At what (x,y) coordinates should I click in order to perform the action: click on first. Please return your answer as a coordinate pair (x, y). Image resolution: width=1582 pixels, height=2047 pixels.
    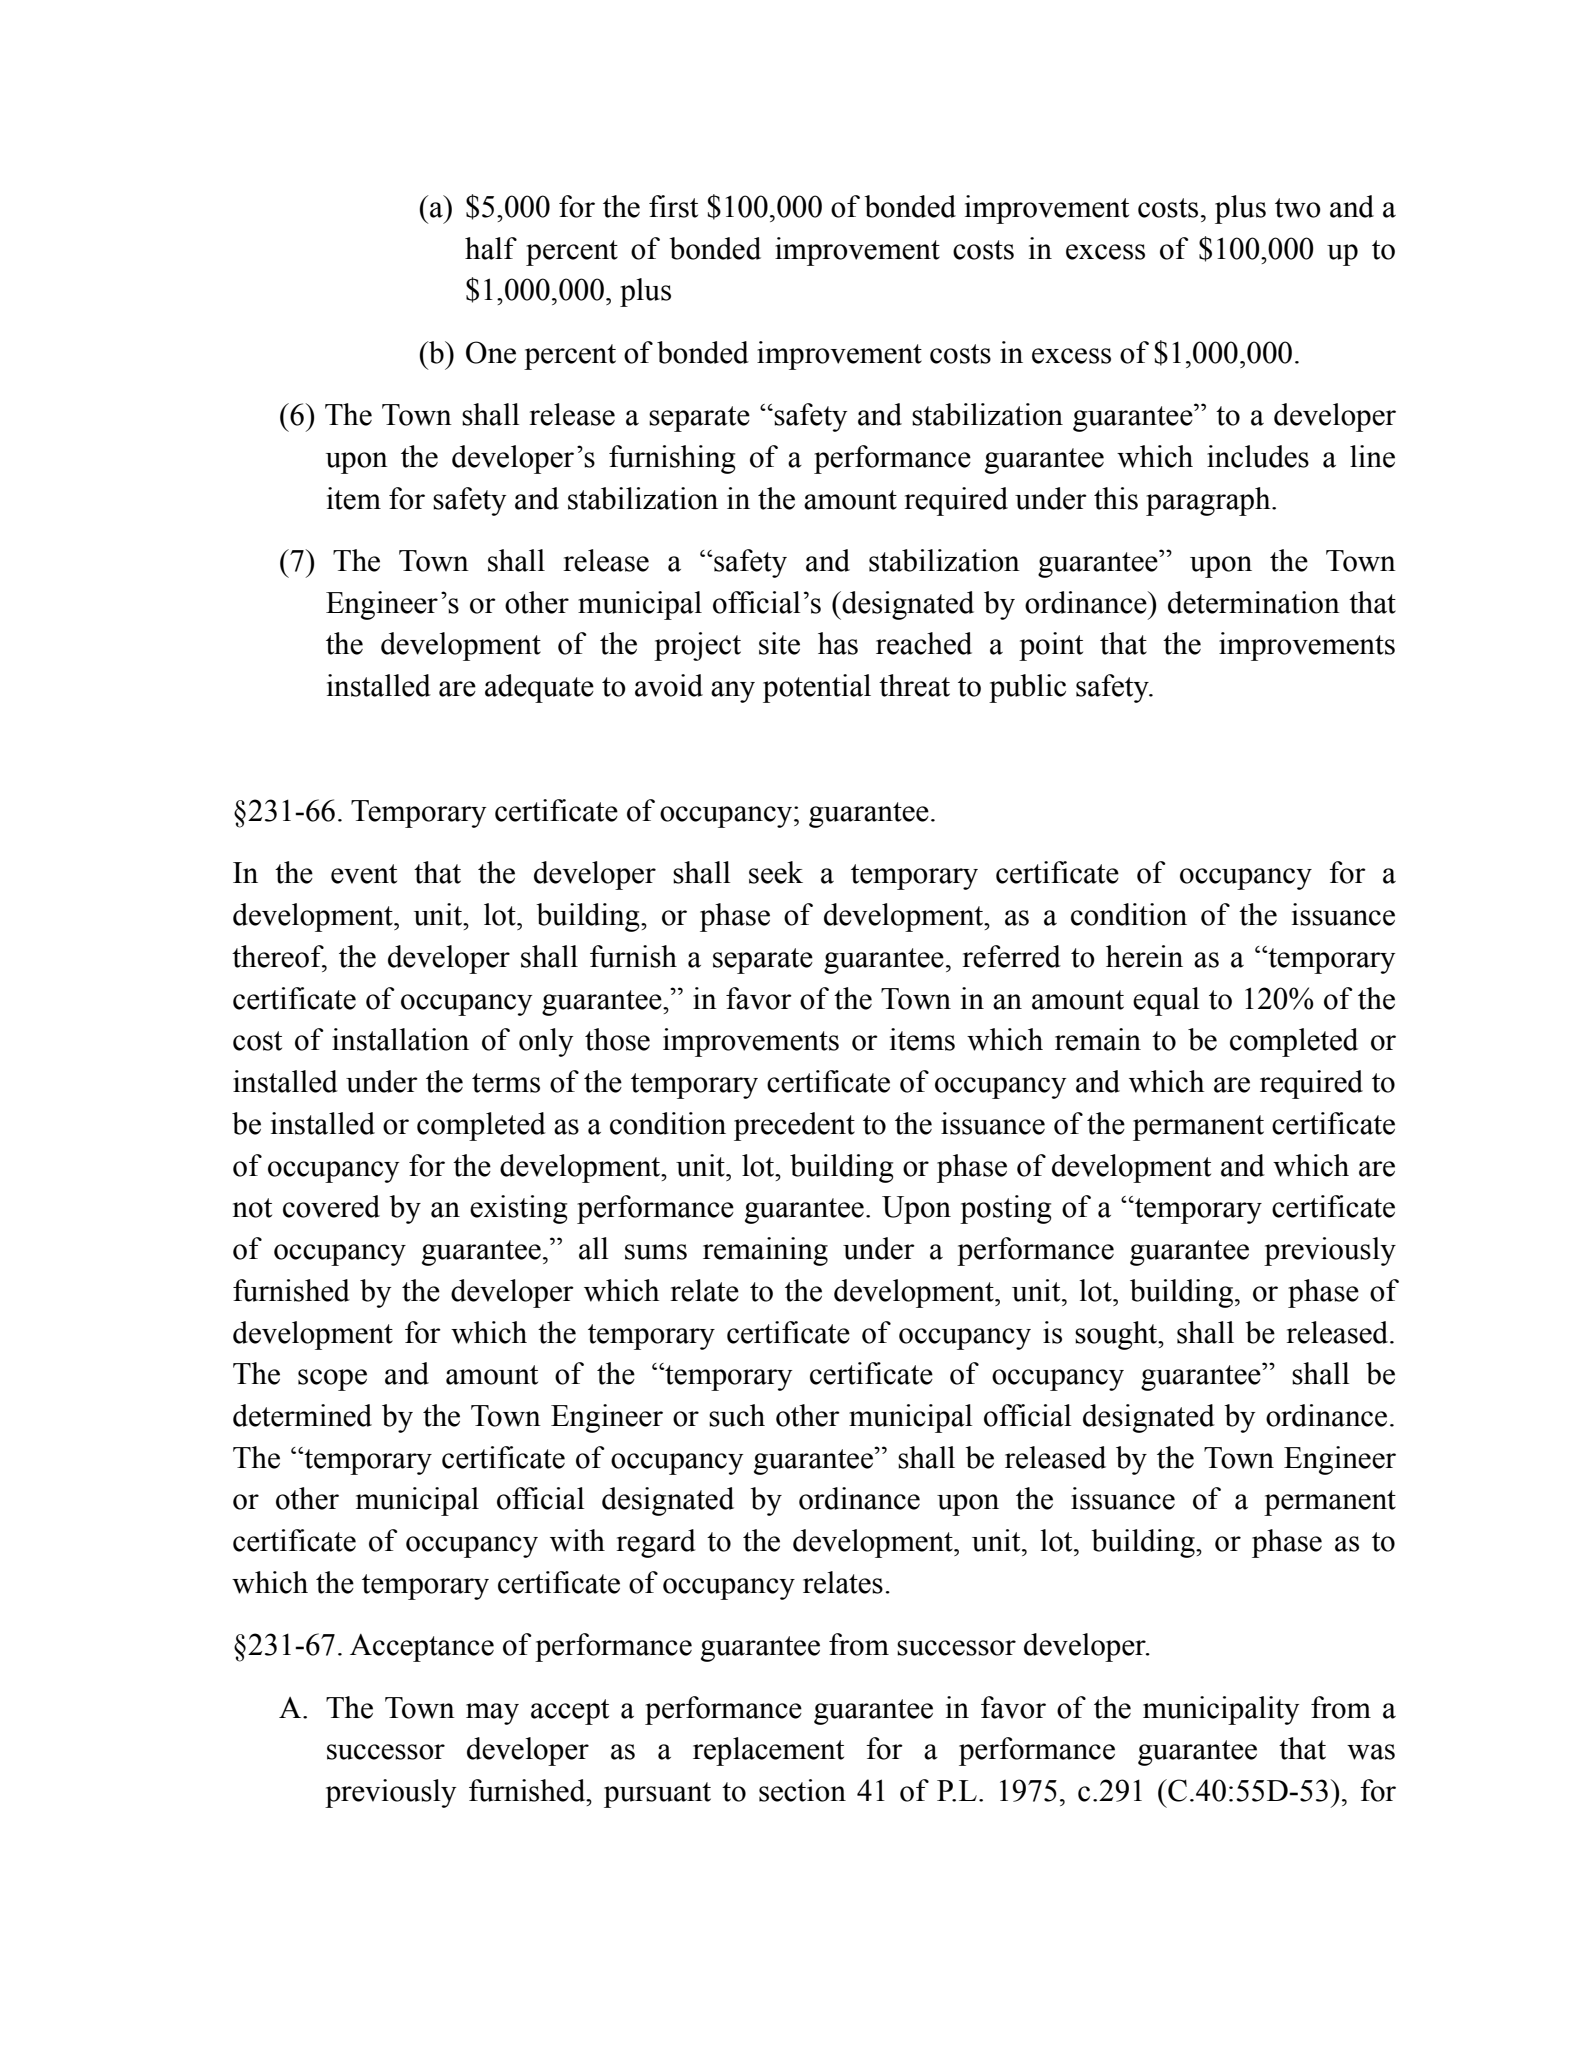
    Looking at the image, I should click on (673, 206).
